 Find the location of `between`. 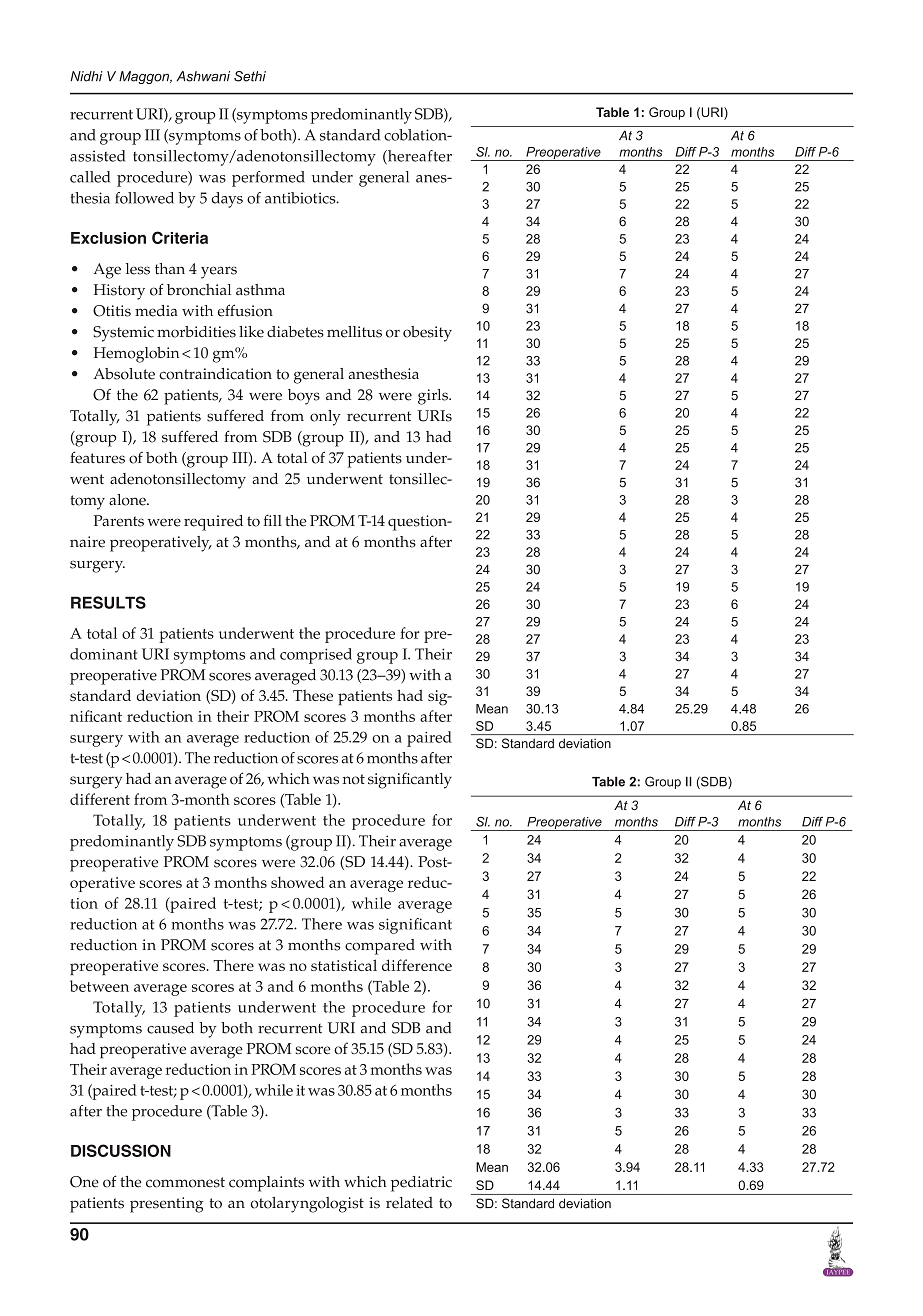

between is located at coordinates (99, 986).
